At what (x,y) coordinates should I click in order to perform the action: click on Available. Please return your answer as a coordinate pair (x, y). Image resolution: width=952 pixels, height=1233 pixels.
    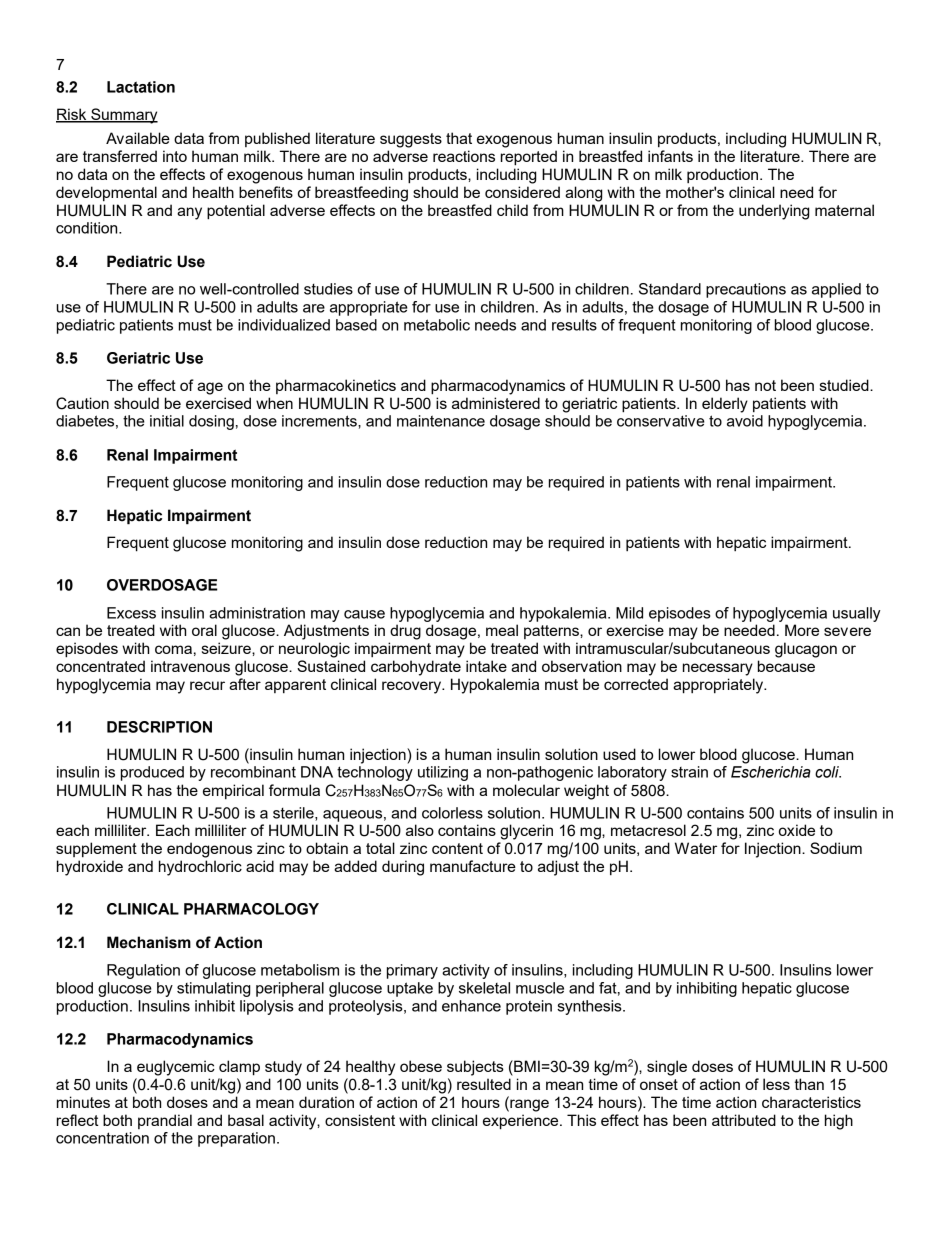
    Looking at the image, I should click on (138, 138).
